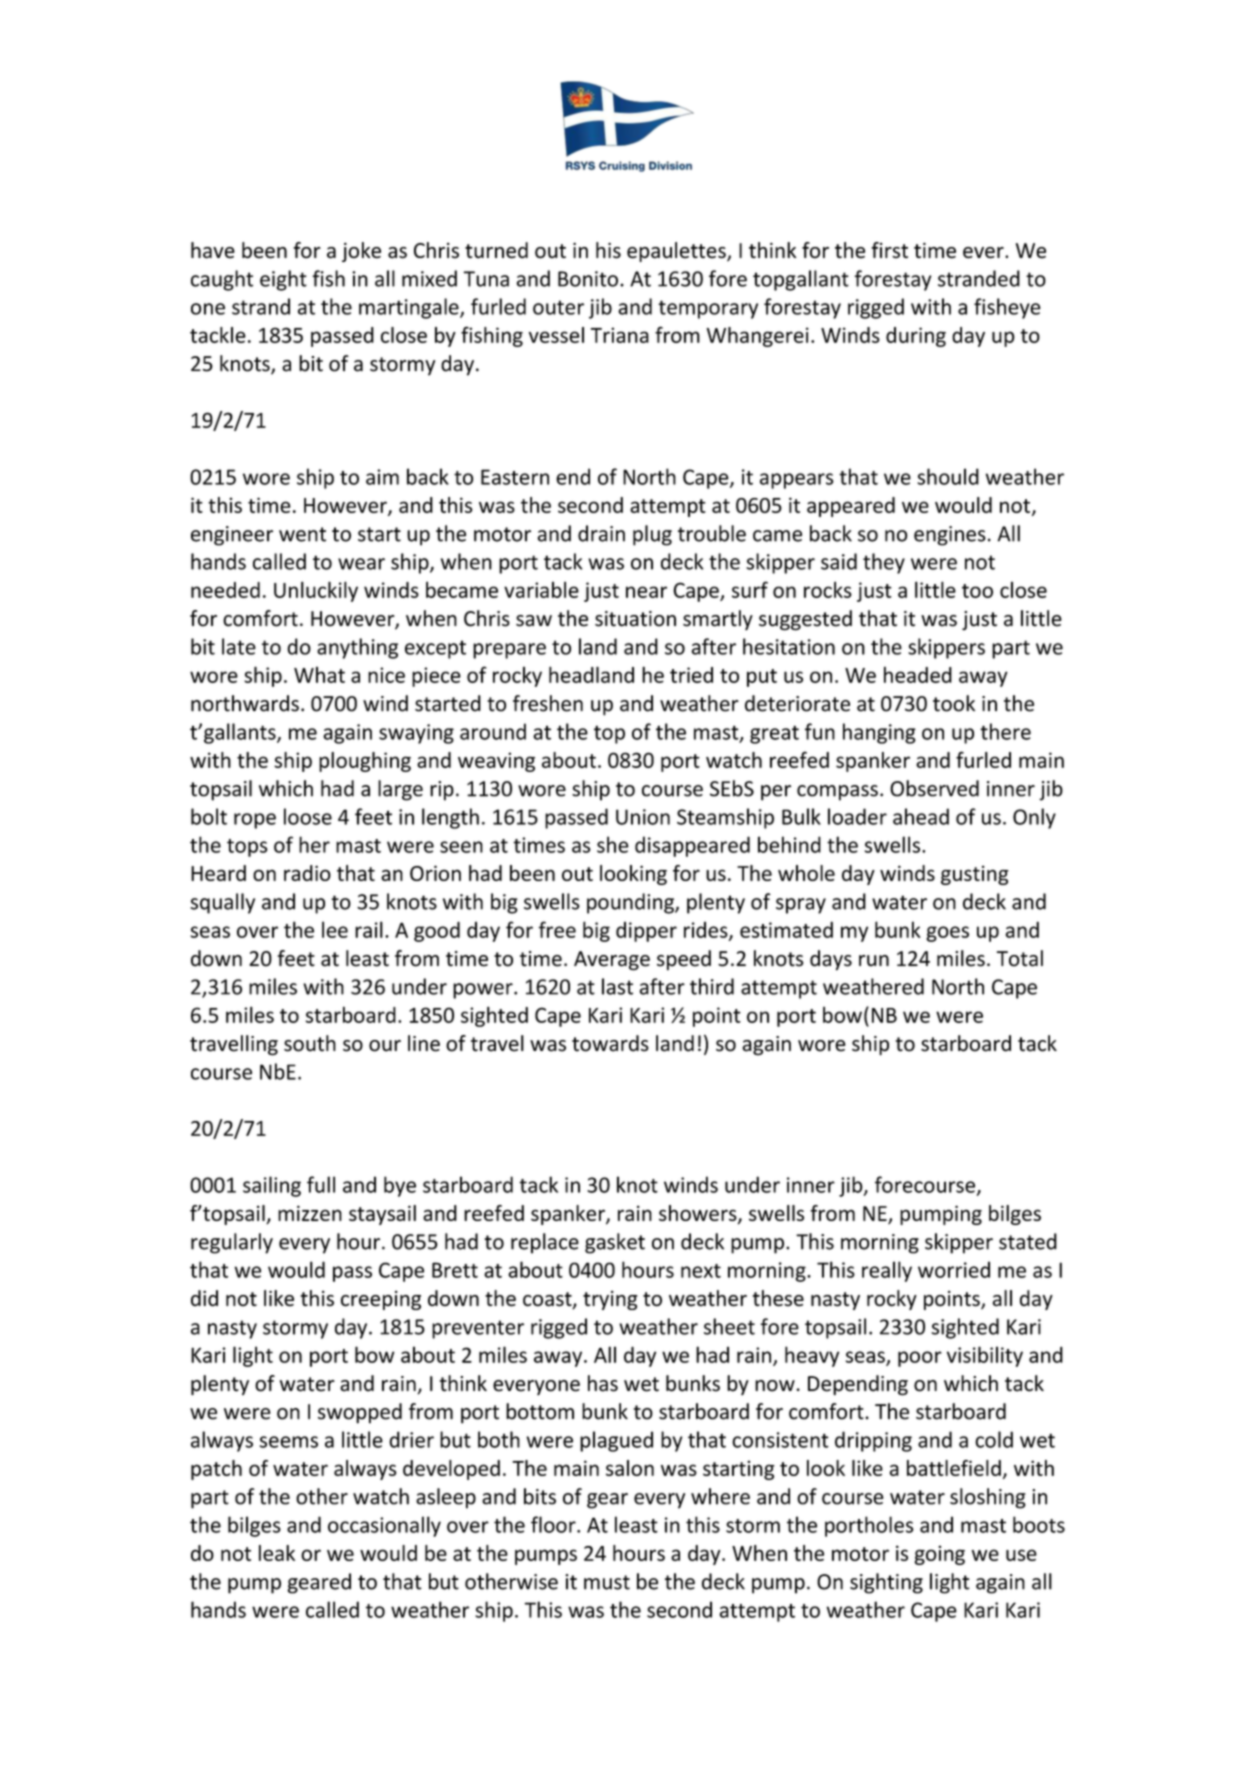 The image size is (1255, 1776). I want to click on leak, so click(277, 1553).
